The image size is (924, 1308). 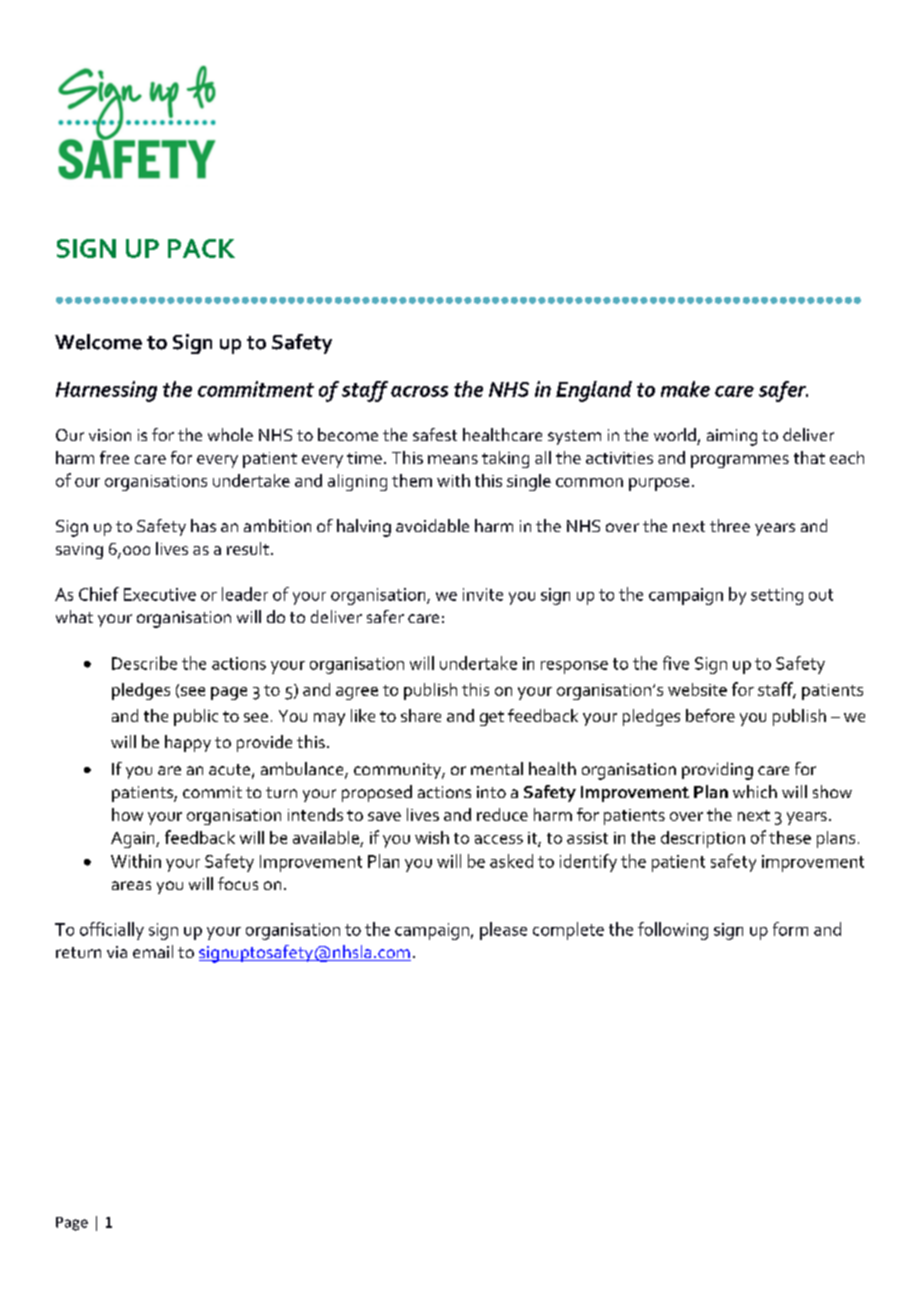 I want to click on email, so click(x=153, y=951).
